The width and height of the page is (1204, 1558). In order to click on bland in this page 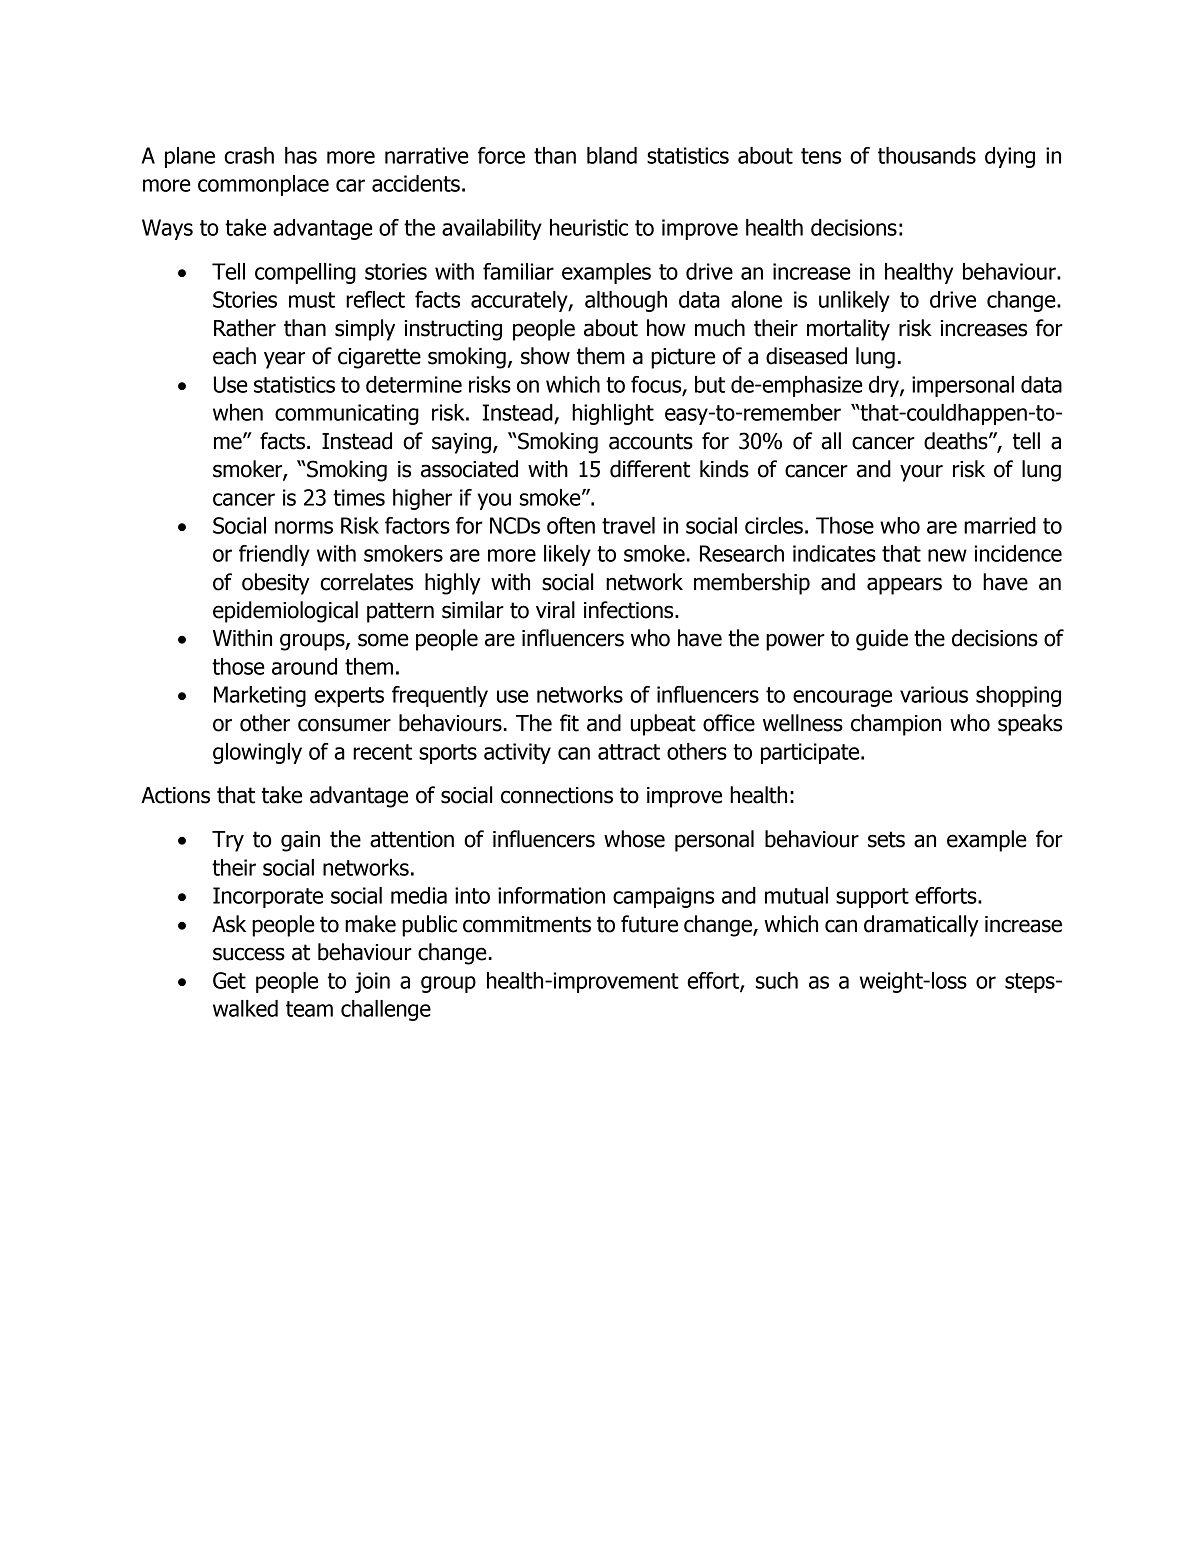, I will do `click(612, 155)`.
